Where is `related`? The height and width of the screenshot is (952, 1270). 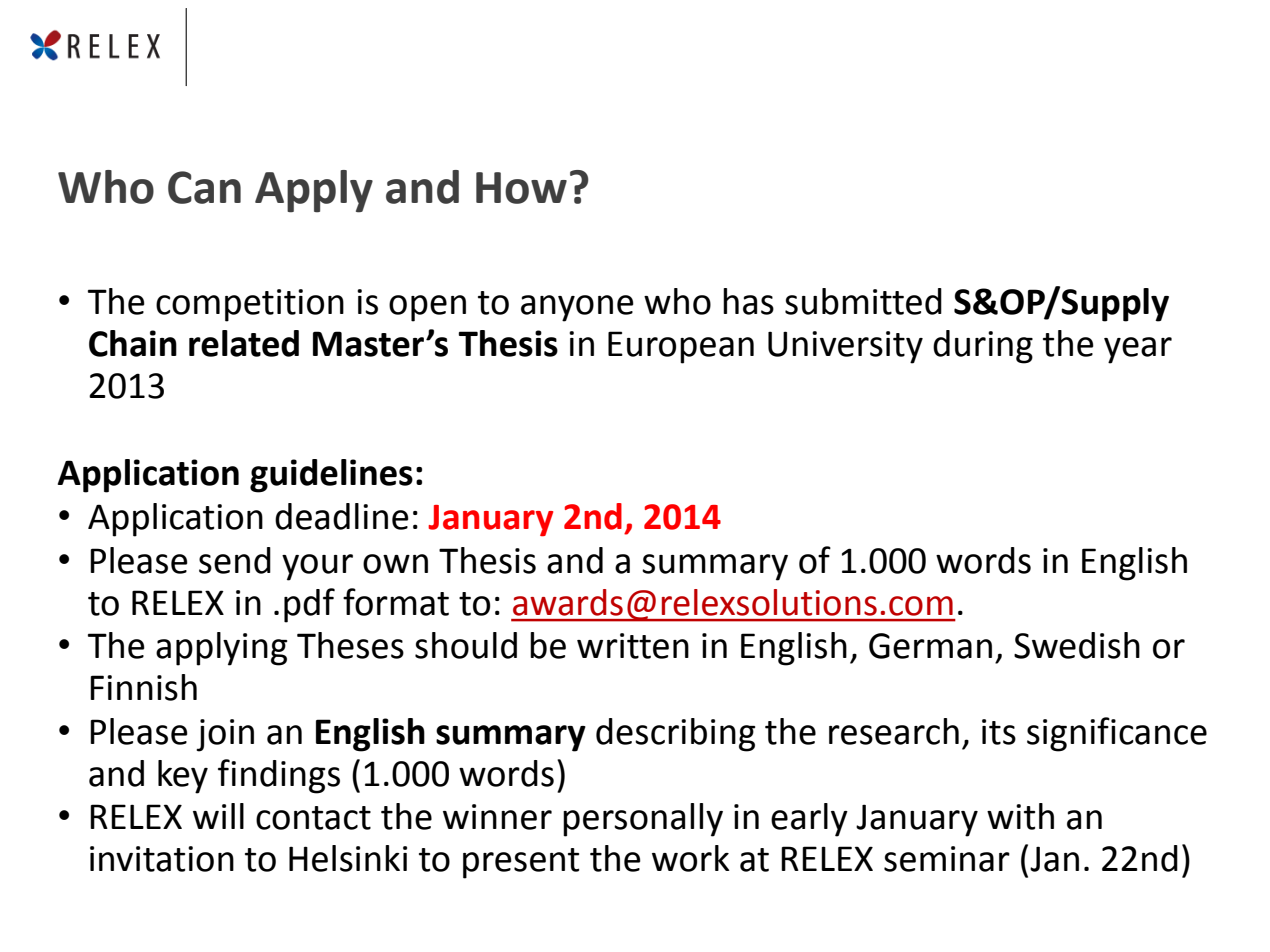
related is located at coordinates (244, 343).
